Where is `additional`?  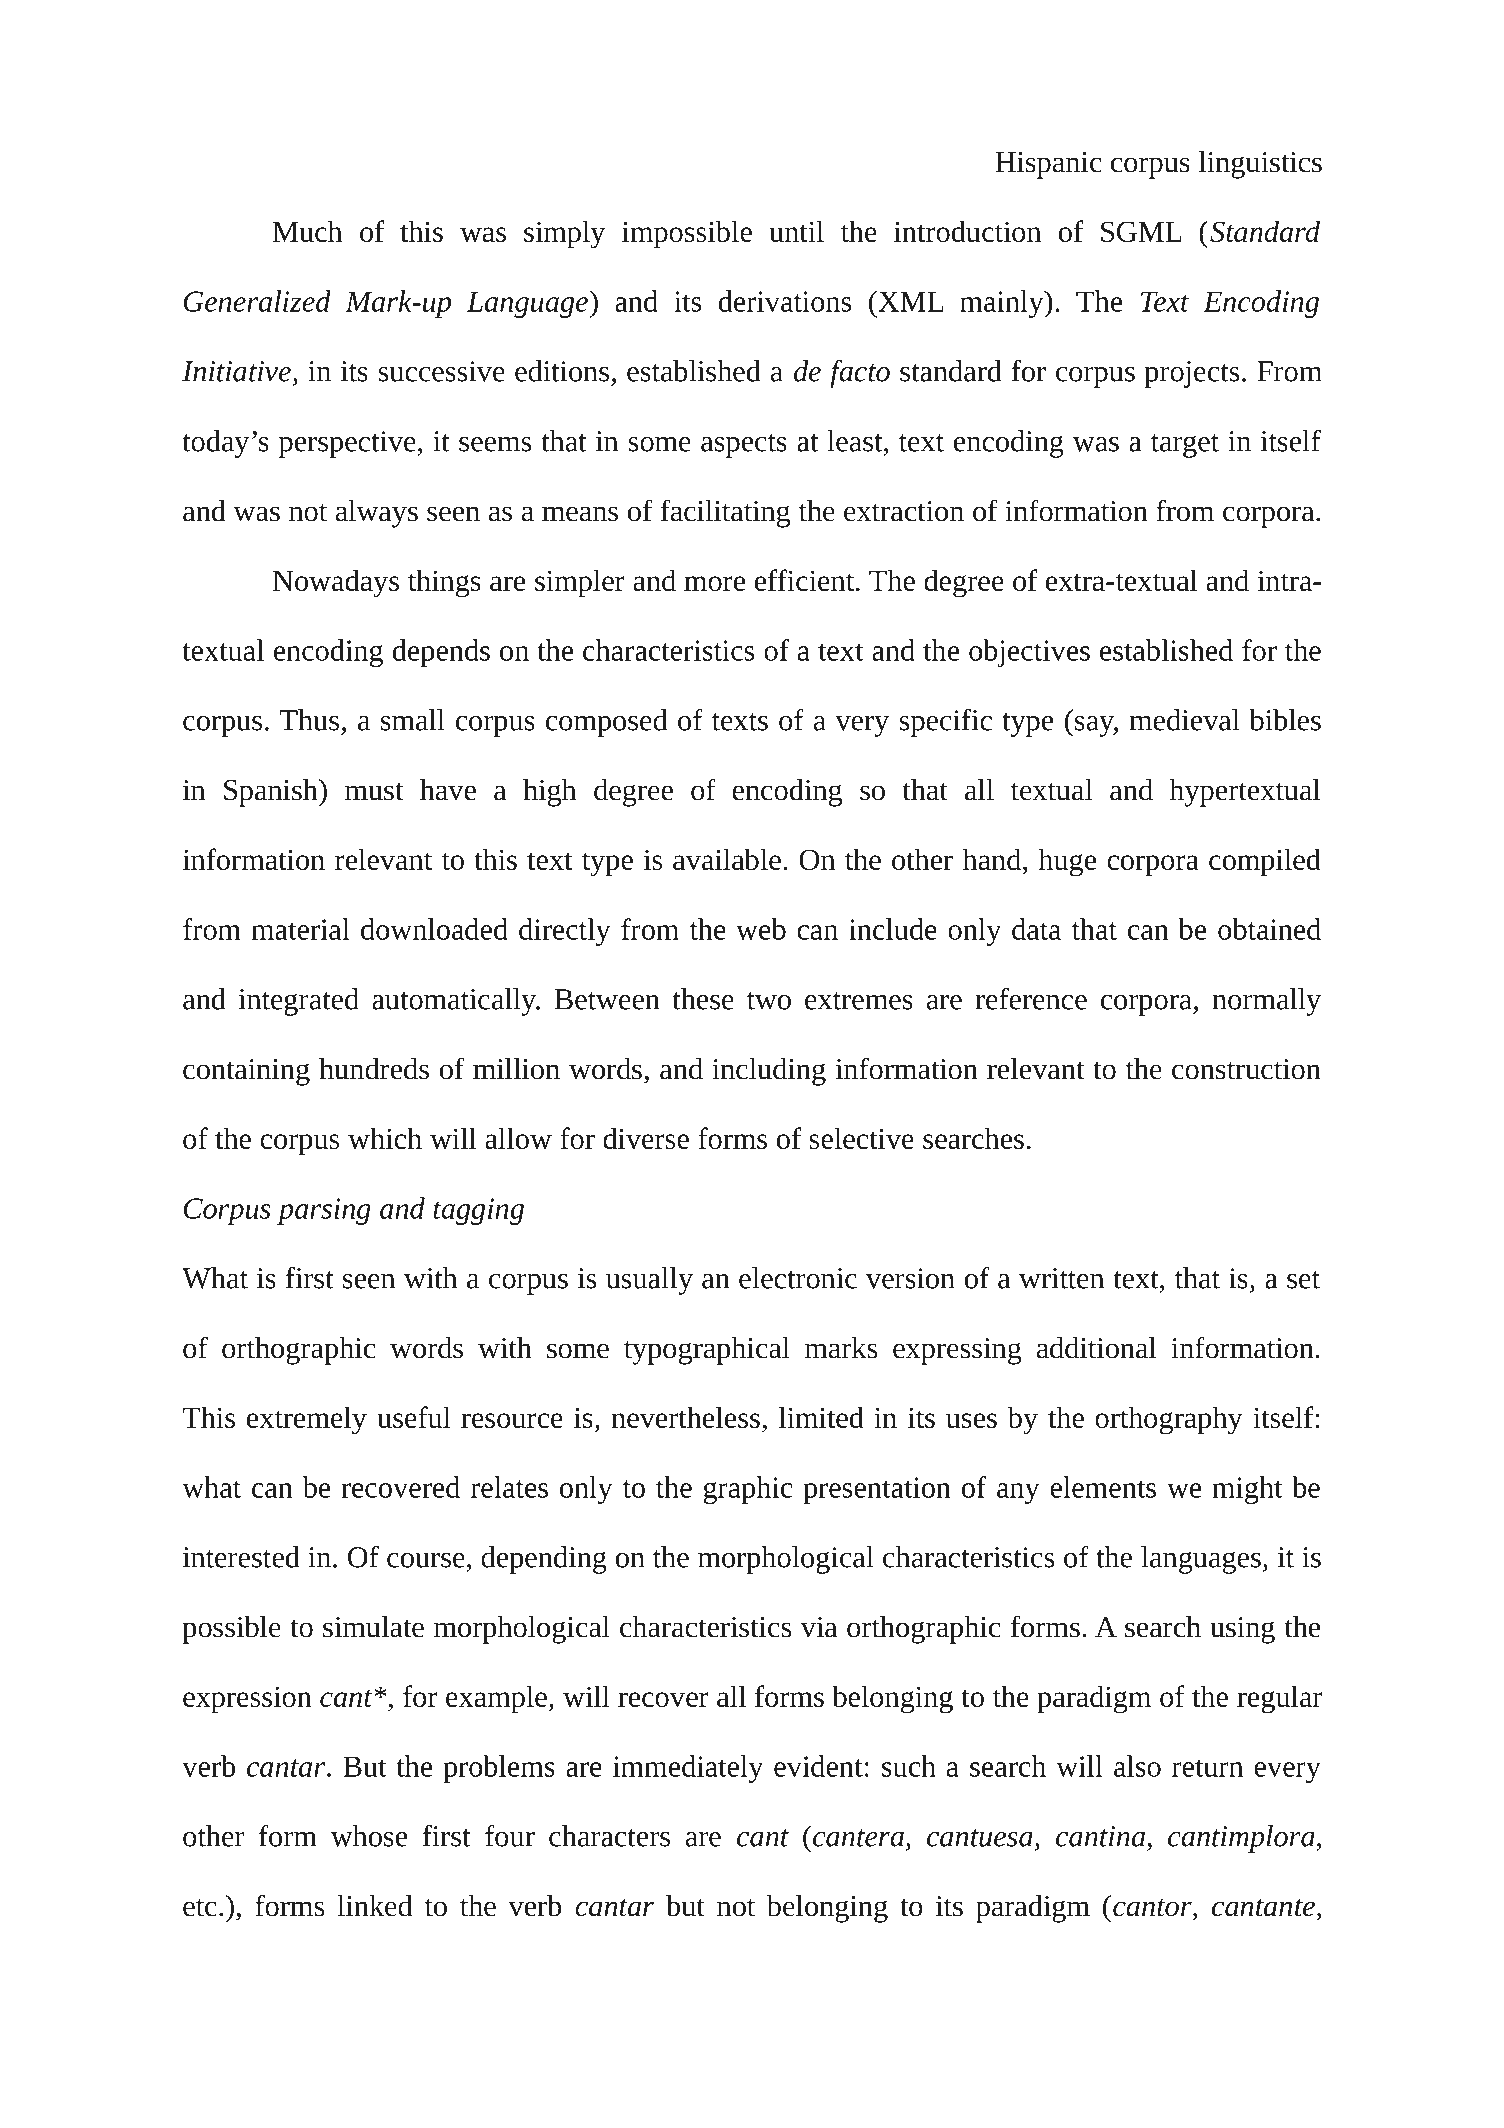 additional is located at coordinates (1097, 1348).
